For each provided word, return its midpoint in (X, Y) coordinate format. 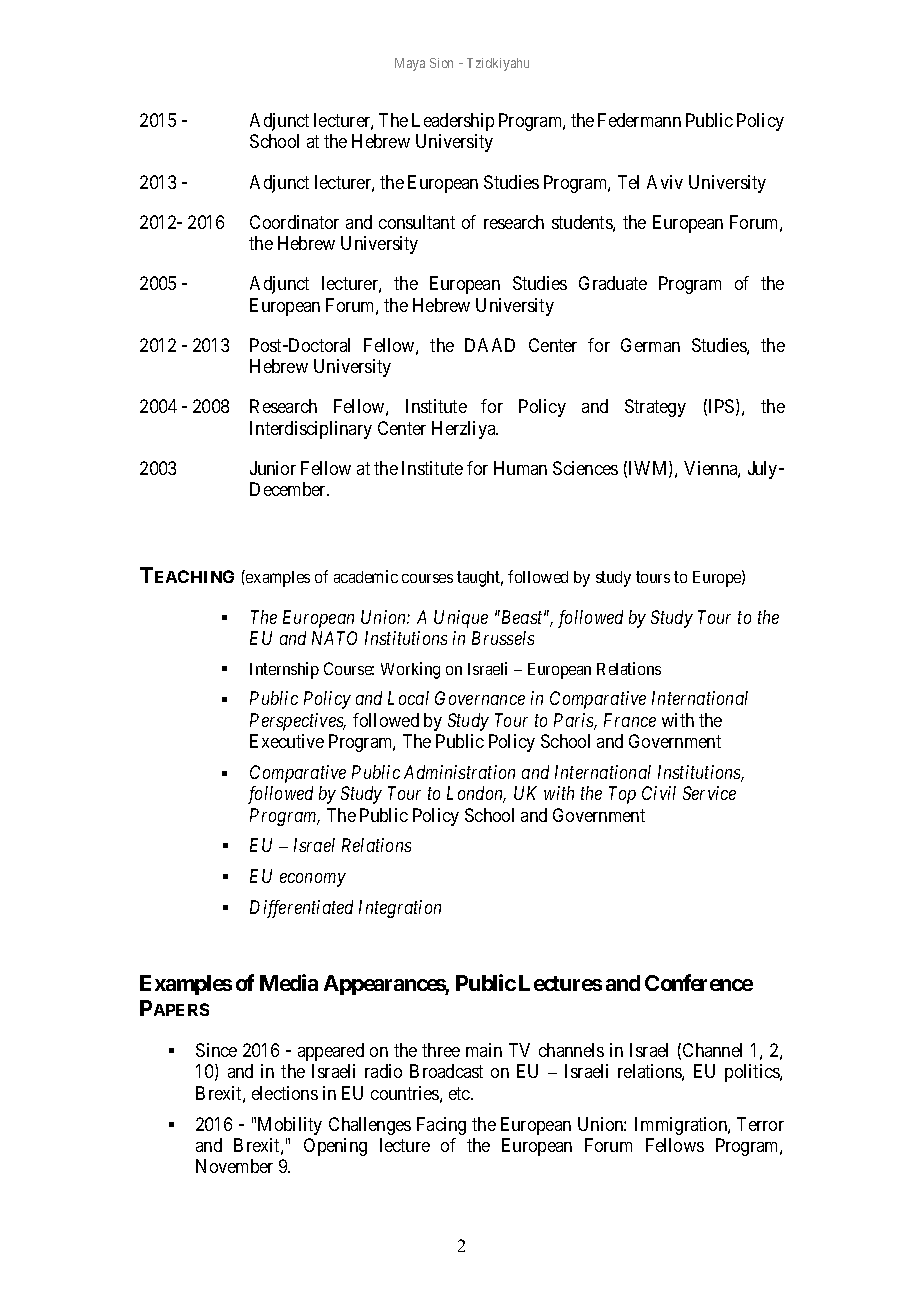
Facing (441, 1126)
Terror (760, 1124)
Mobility (290, 1126)
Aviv (665, 182)
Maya (410, 64)
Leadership (453, 122)
